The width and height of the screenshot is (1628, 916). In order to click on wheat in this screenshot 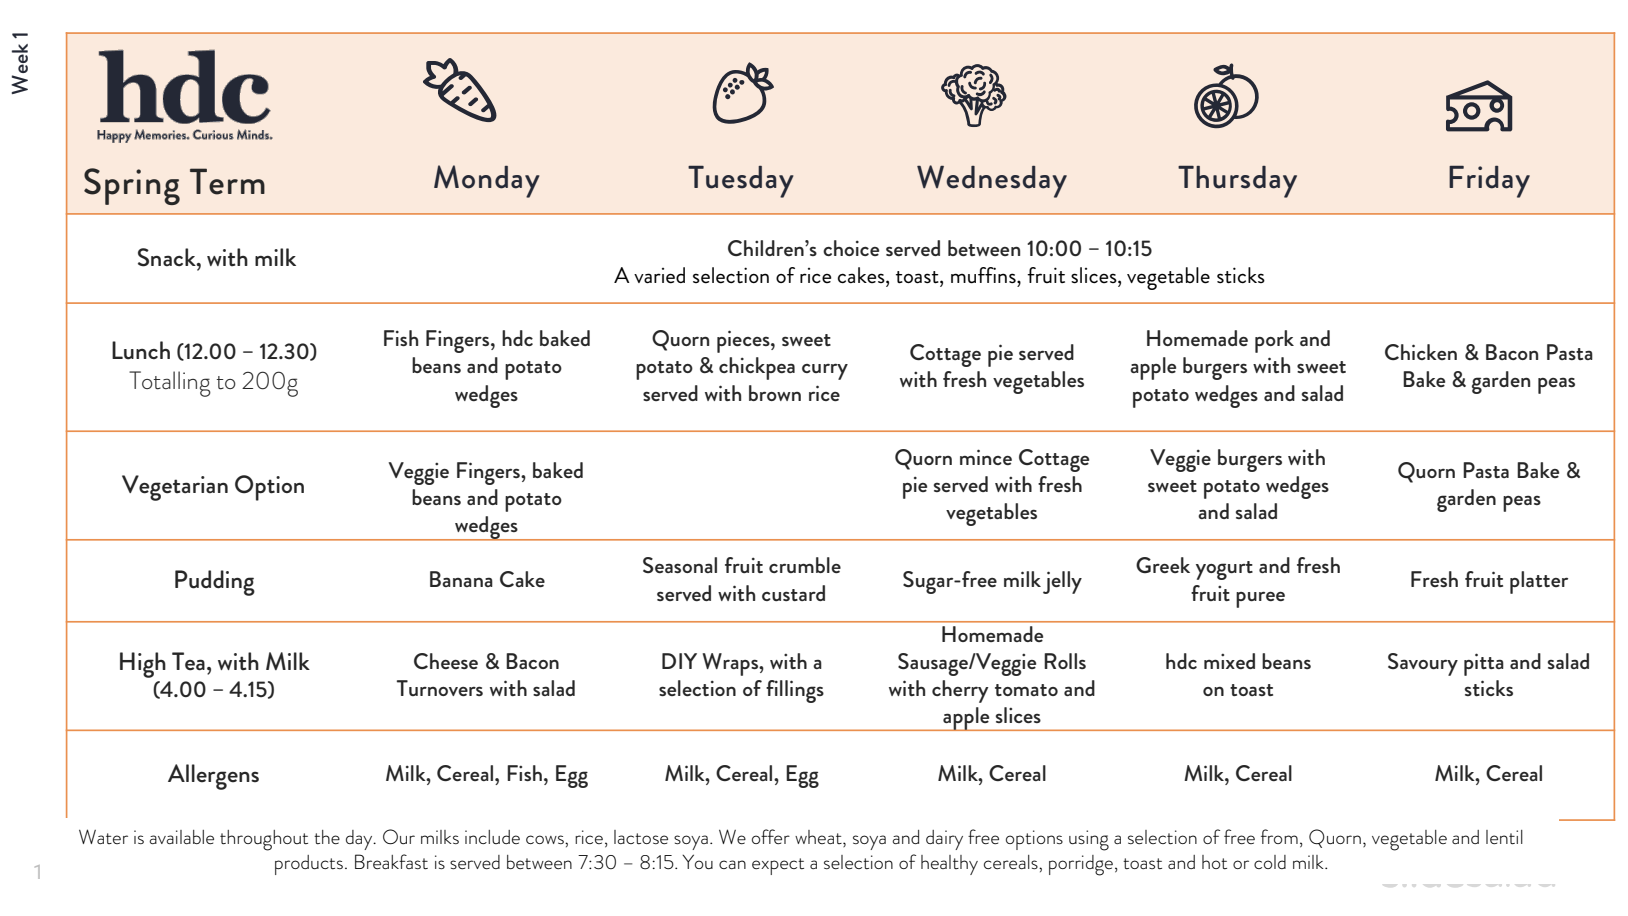, I will do `click(819, 838)`.
